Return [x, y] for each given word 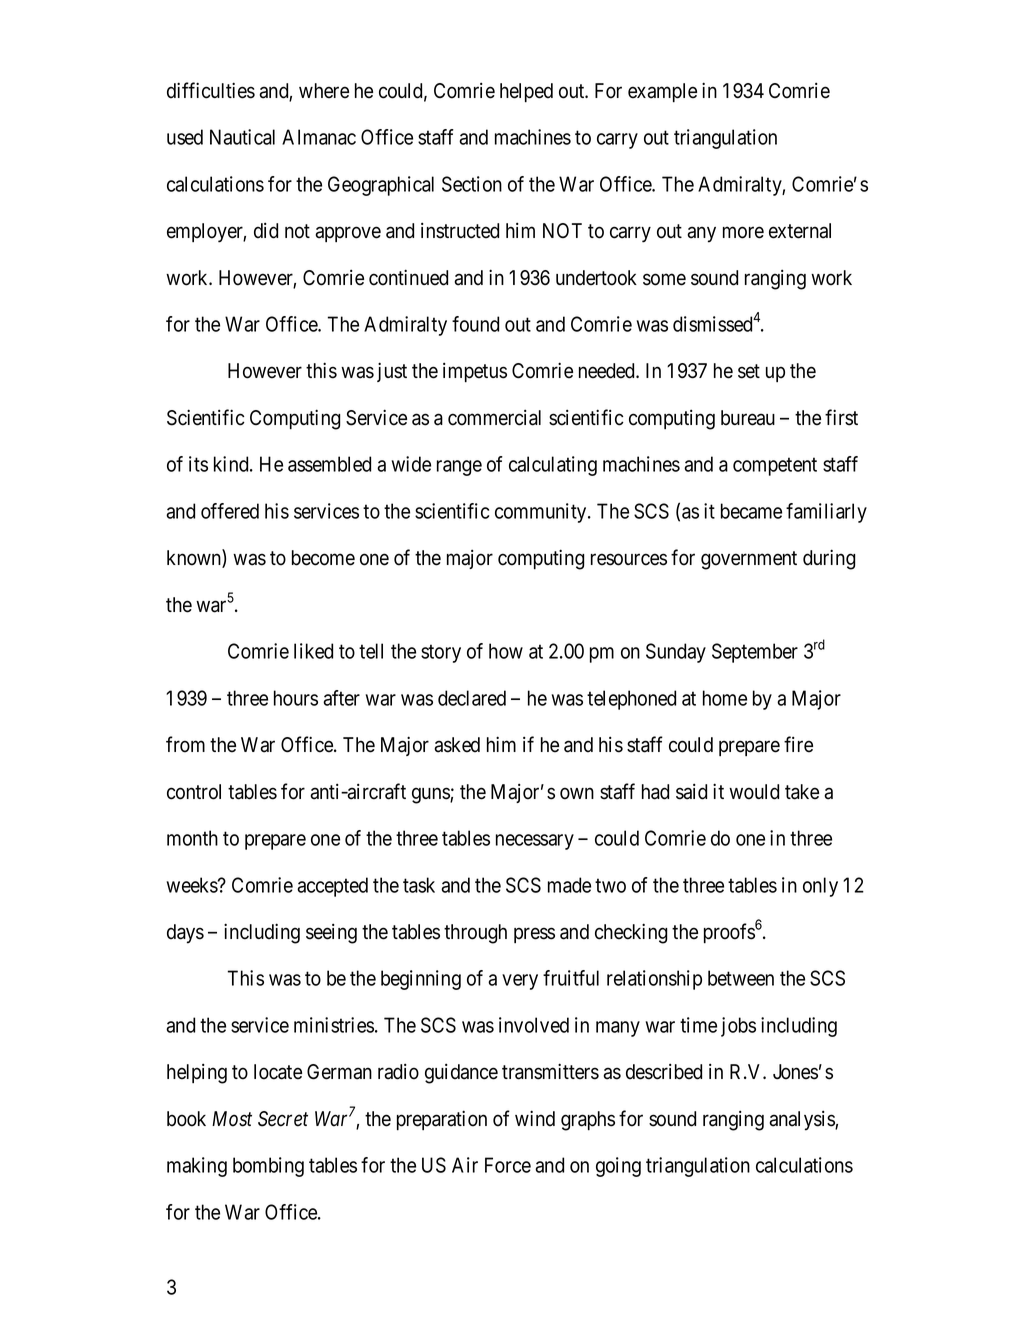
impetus [475, 372]
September [755, 653]
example [662, 93]
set [749, 371]
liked [313, 651]
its [198, 464]
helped [526, 93]
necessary [535, 842]
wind [535, 1118]
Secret [283, 1119]
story [441, 654]
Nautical [242, 137]
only [820, 887]
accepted [332, 887]
